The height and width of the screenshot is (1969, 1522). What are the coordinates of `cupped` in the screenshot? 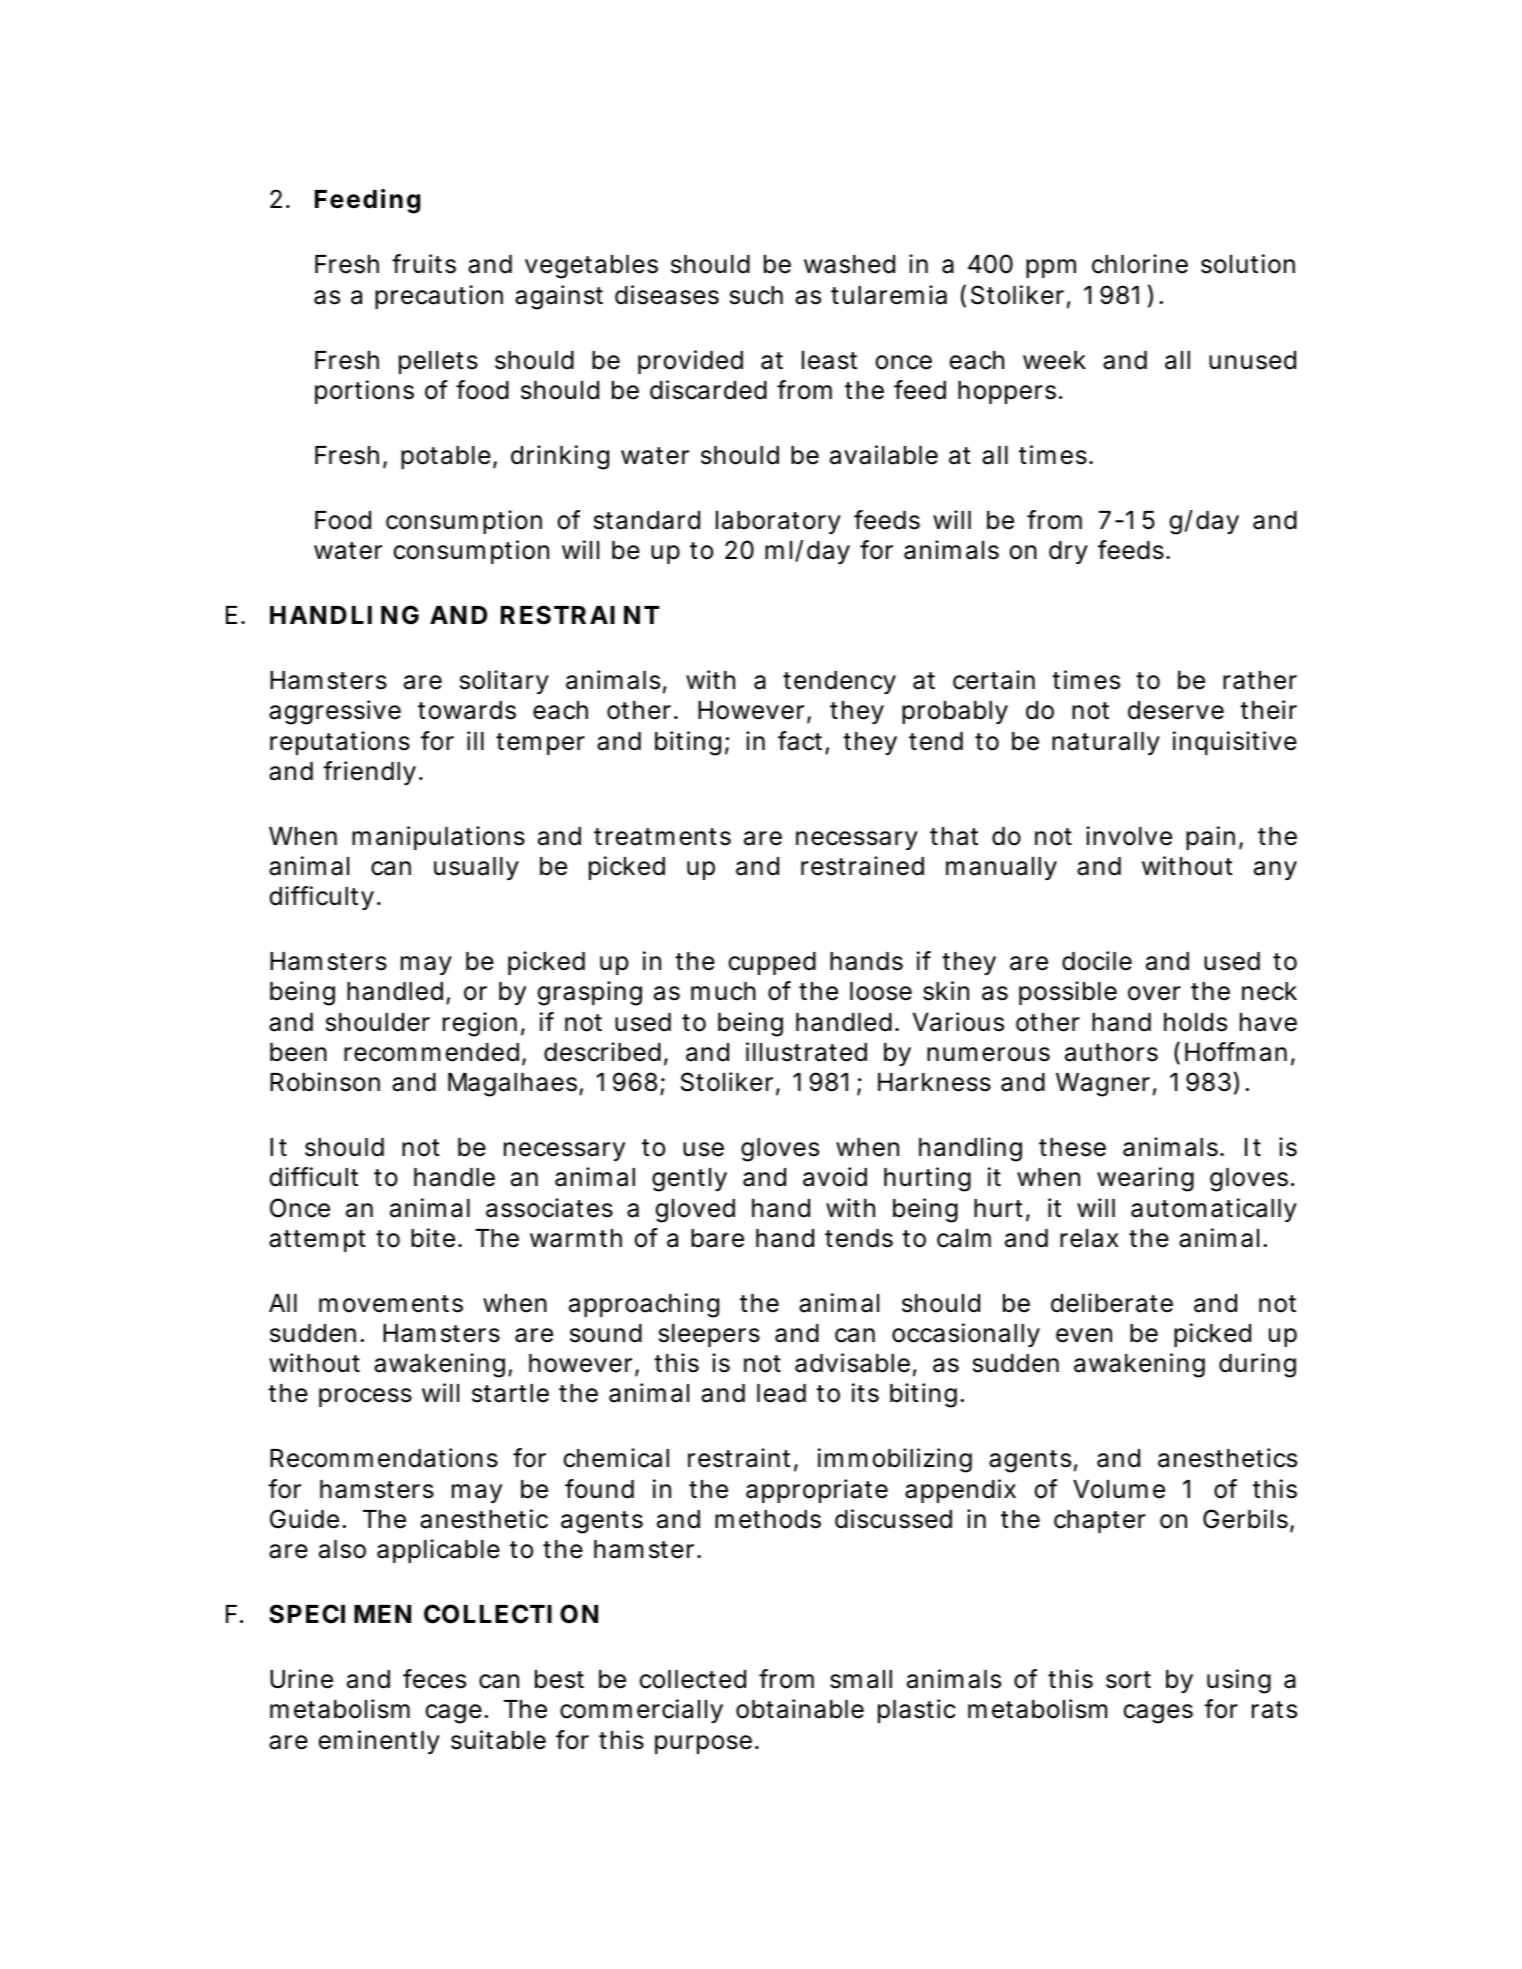 It's located at (772, 963).
